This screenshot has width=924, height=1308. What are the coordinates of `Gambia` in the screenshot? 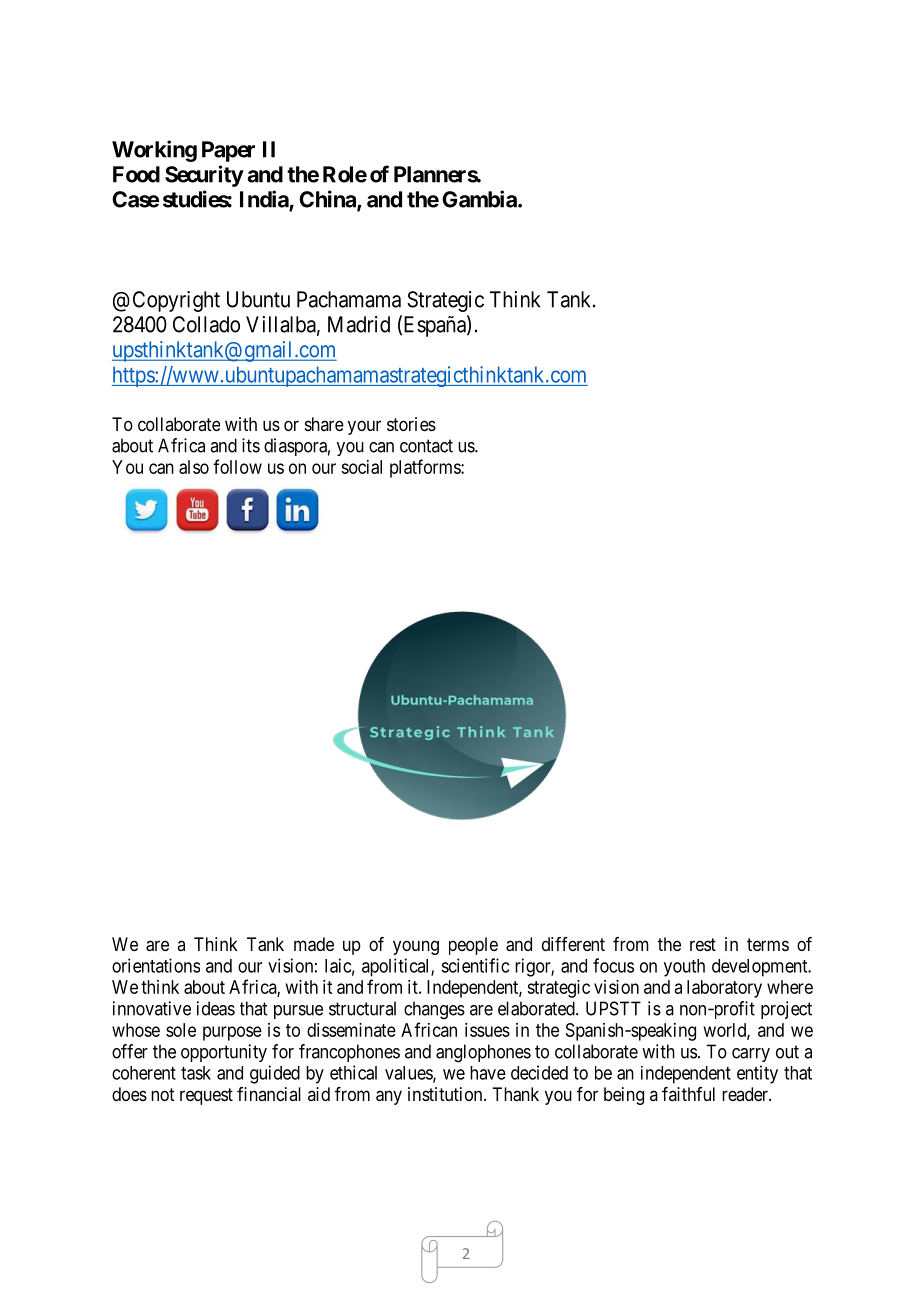 It's located at (480, 199).
